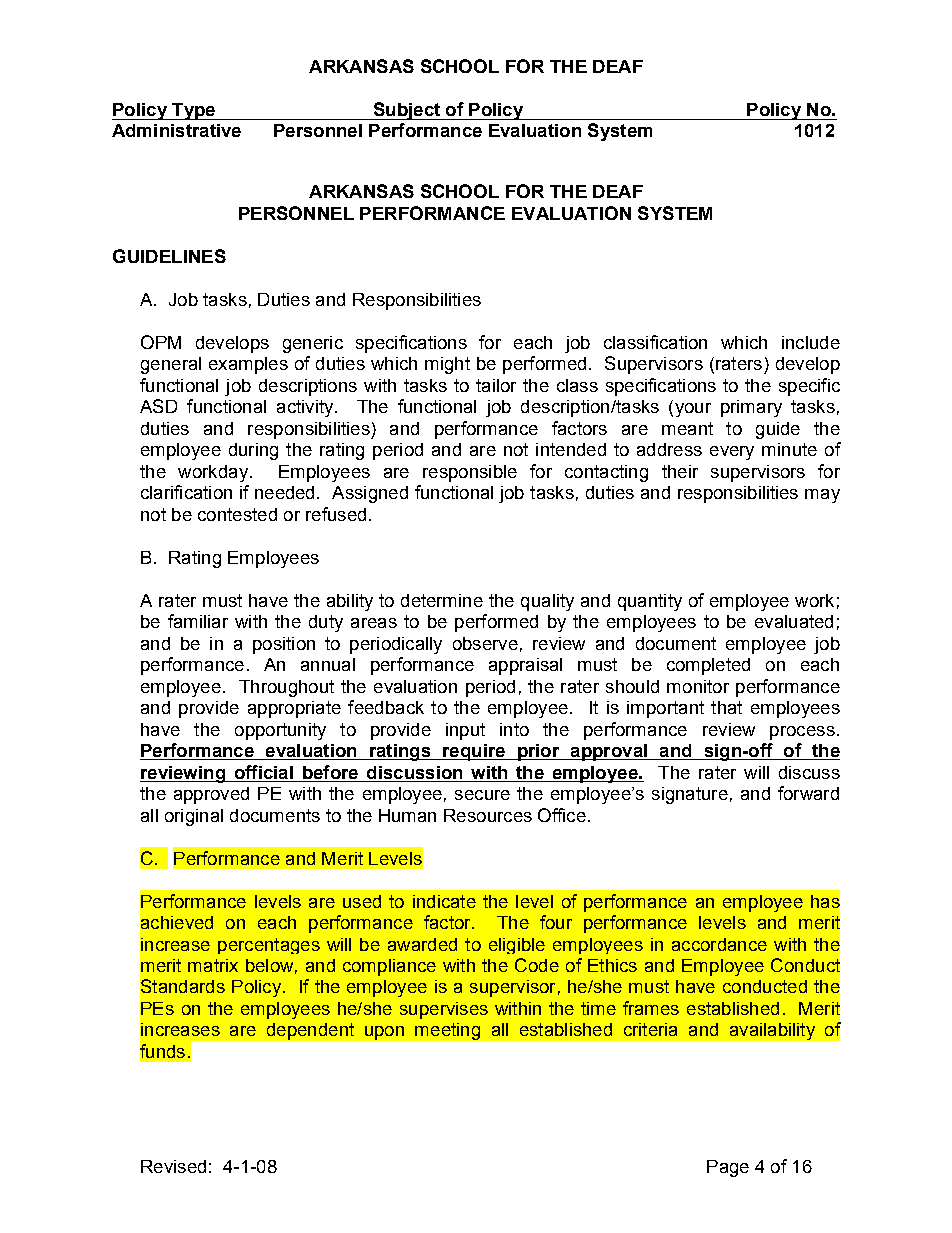 This screenshot has width=952, height=1233. I want to click on Page, so click(728, 1168).
